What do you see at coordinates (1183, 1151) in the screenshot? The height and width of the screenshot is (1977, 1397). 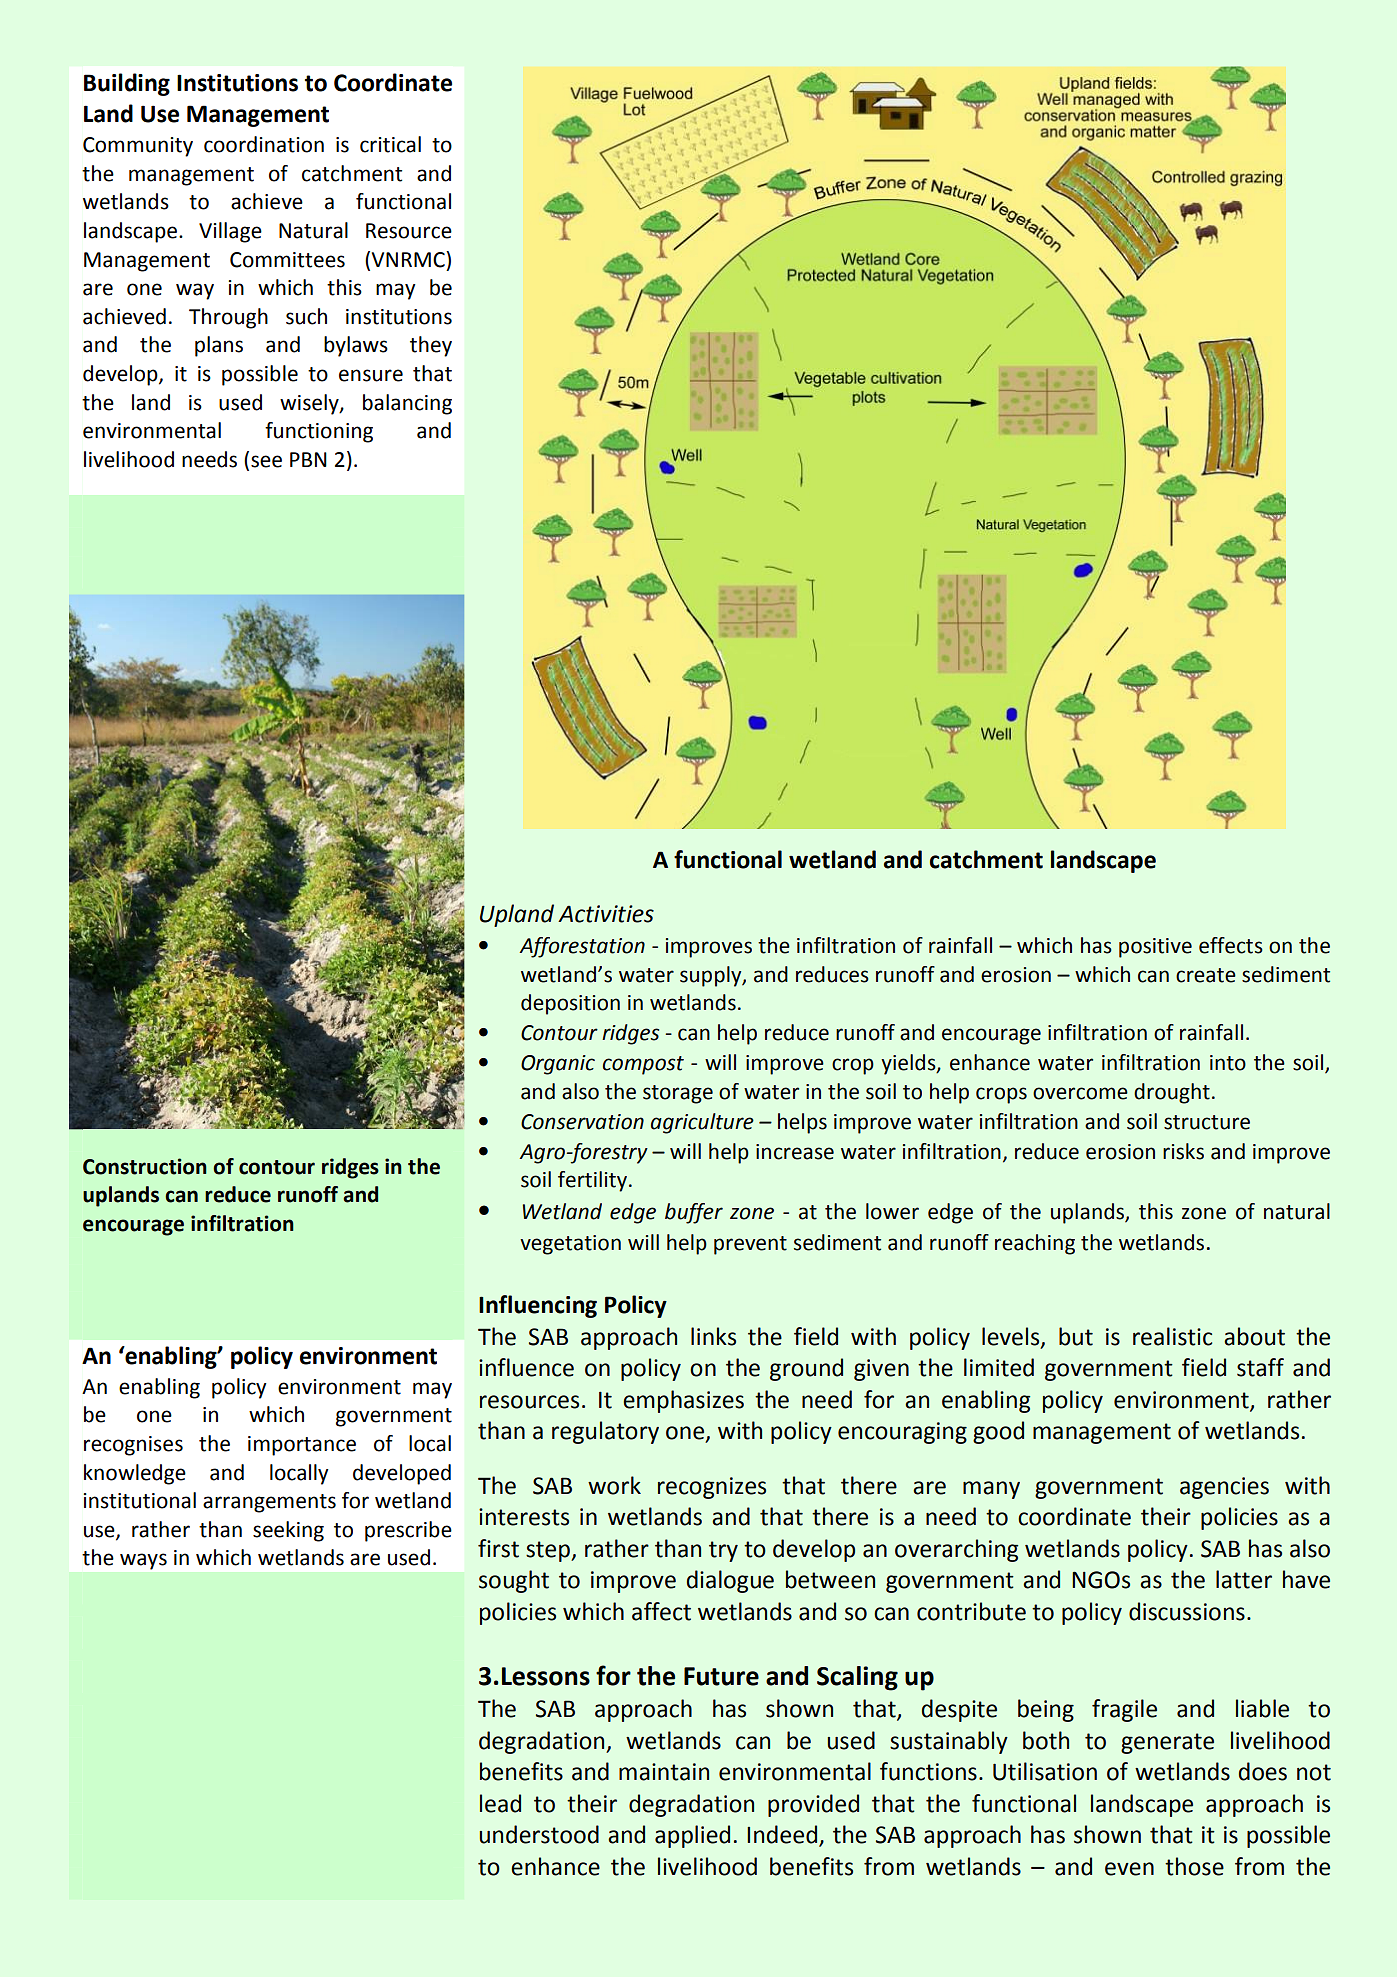 I see `risks` at bounding box center [1183, 1151].
